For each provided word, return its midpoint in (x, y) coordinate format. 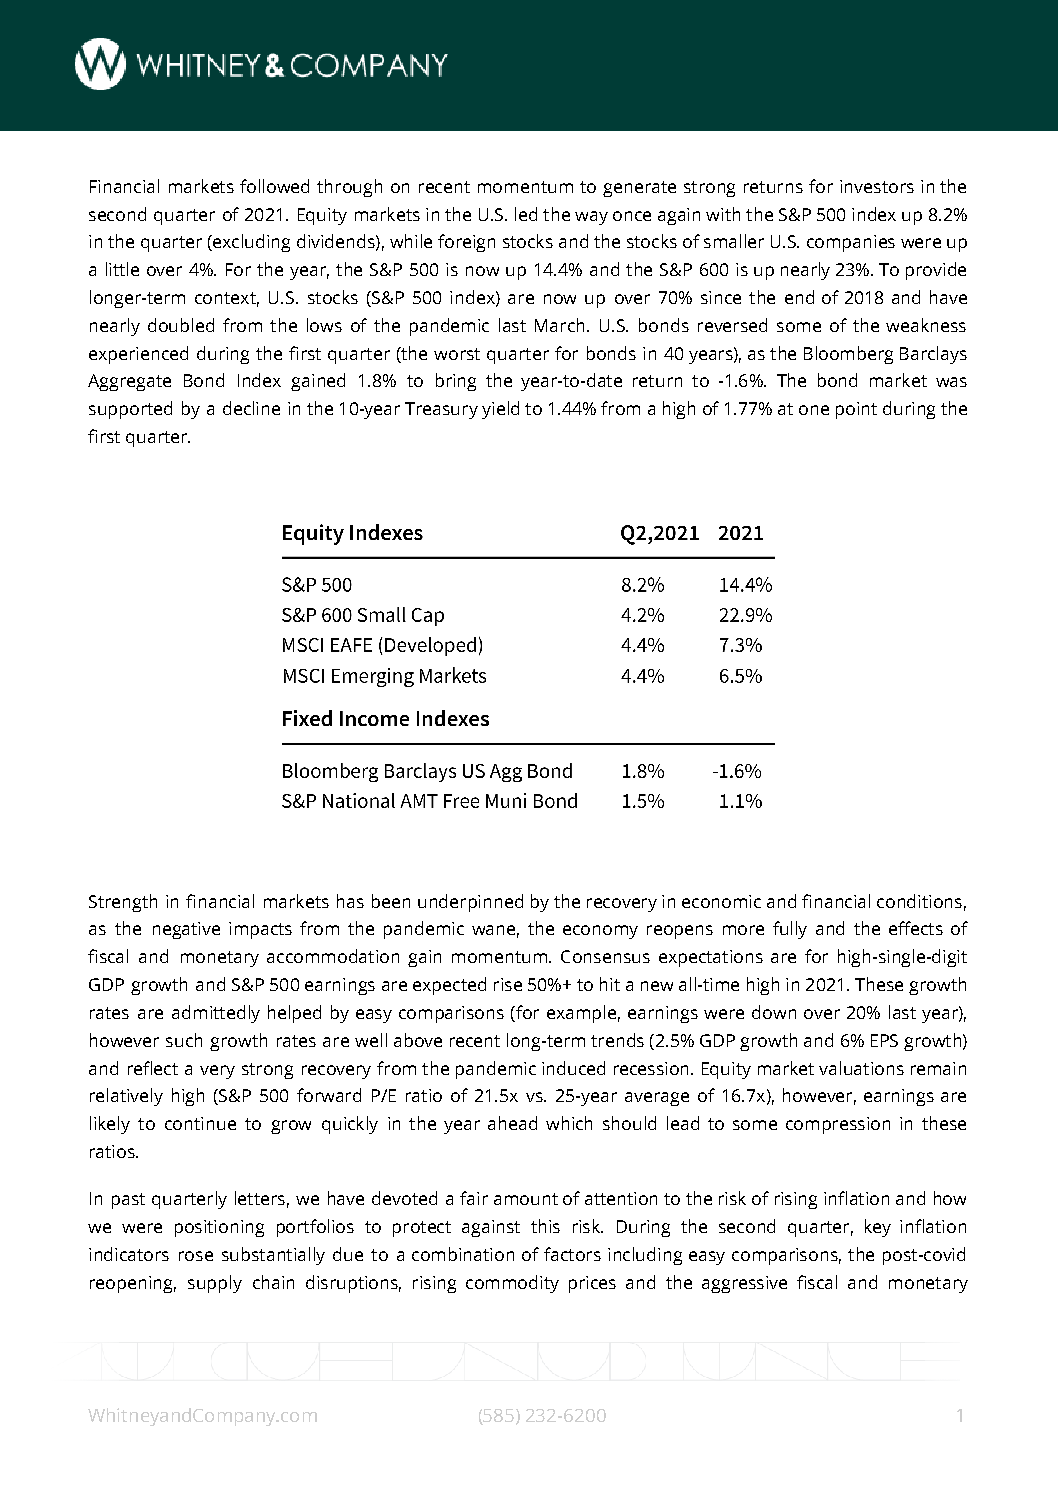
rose (196, 1256)
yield (500, 410)
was (951, 382)
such (184, 1040)
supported (130, 410)
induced (573, 1068)
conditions (919, 901)
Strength (123, 903)
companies (851, 243)
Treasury (441, 410)
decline (251, 408)
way (591, 218)
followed (274, 186)
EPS (884, 1040)
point (856, 410)
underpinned (470, 903)
